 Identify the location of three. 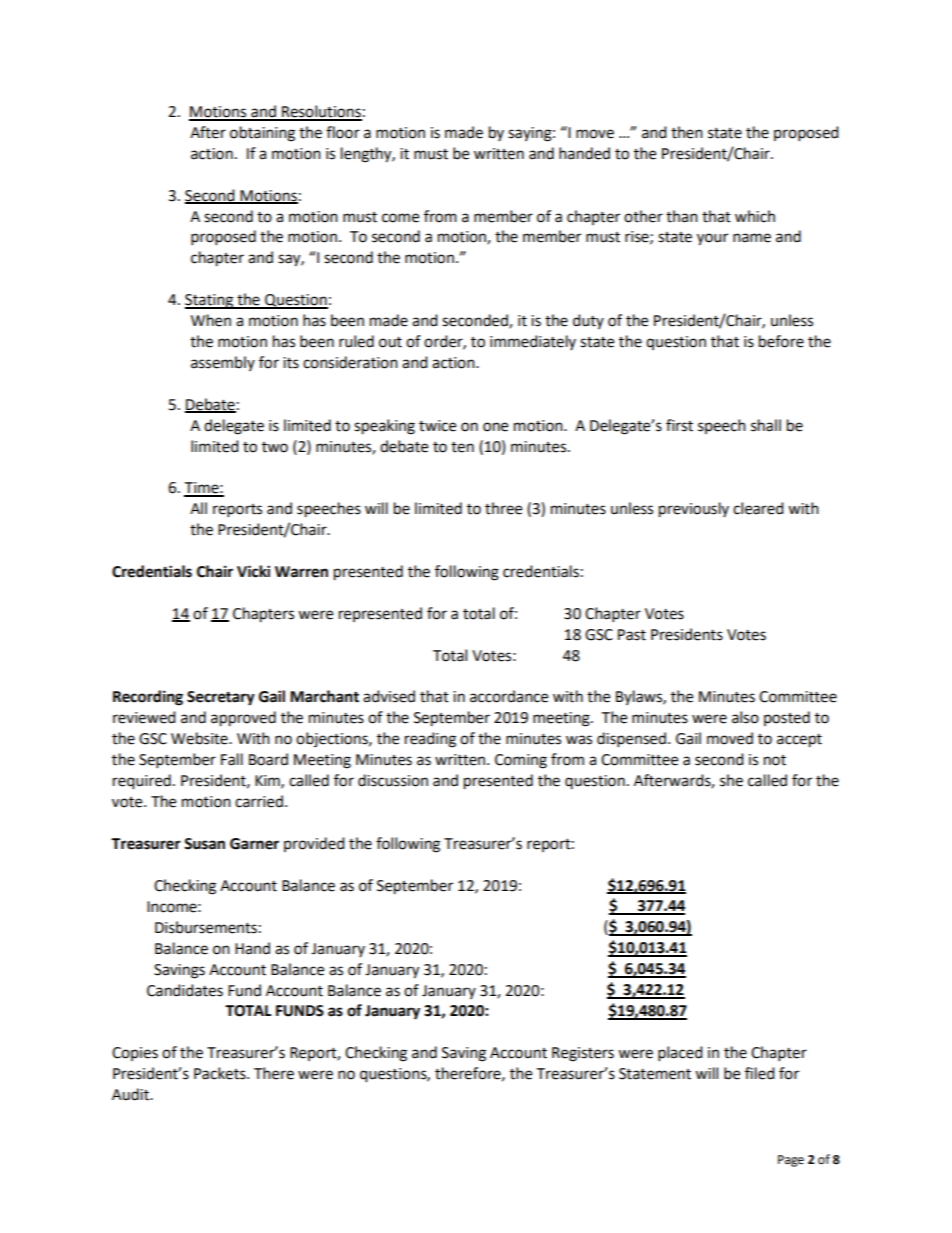
(503, 508).
